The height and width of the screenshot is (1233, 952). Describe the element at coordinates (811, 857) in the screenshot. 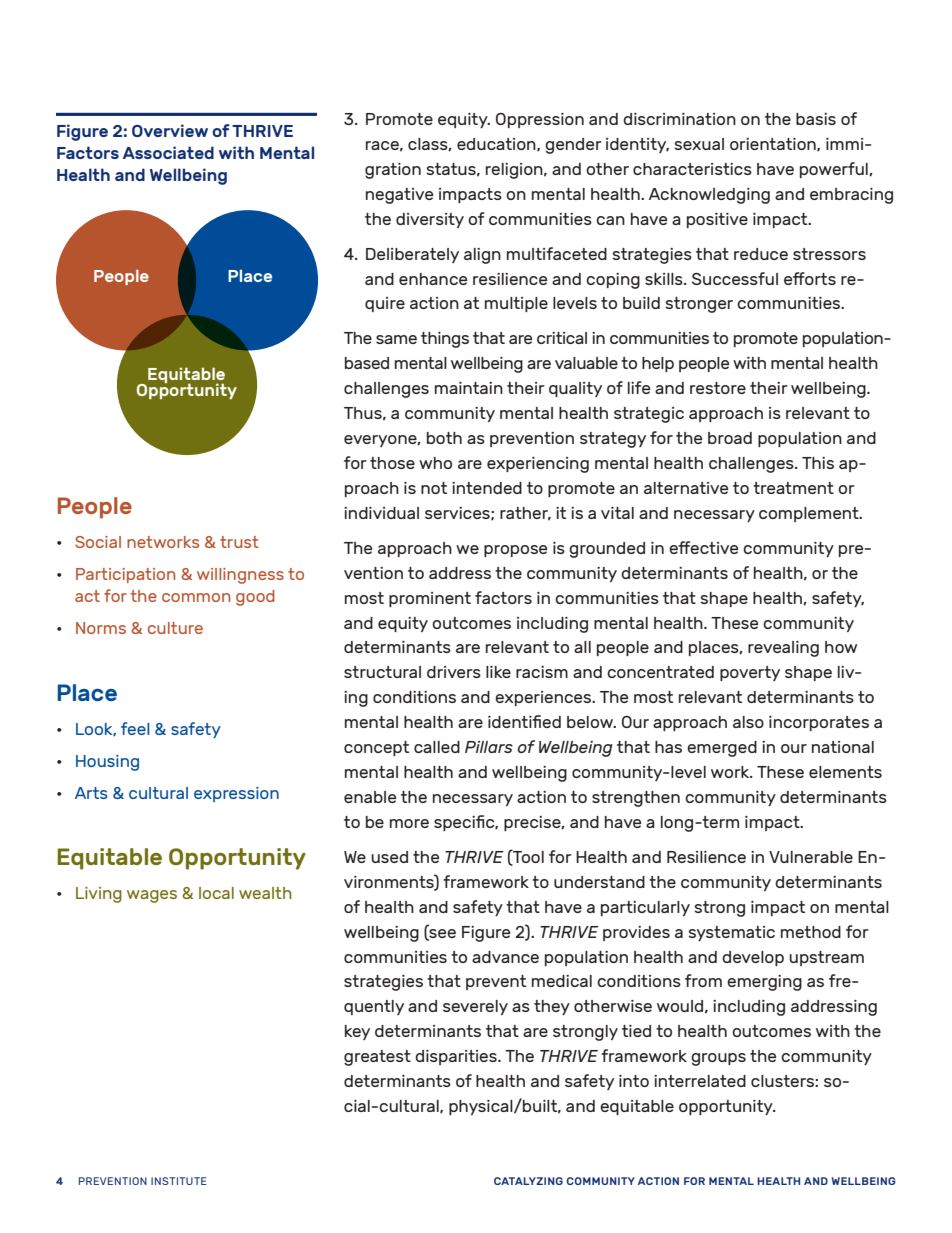

I see `Vulnerable` at that location.
